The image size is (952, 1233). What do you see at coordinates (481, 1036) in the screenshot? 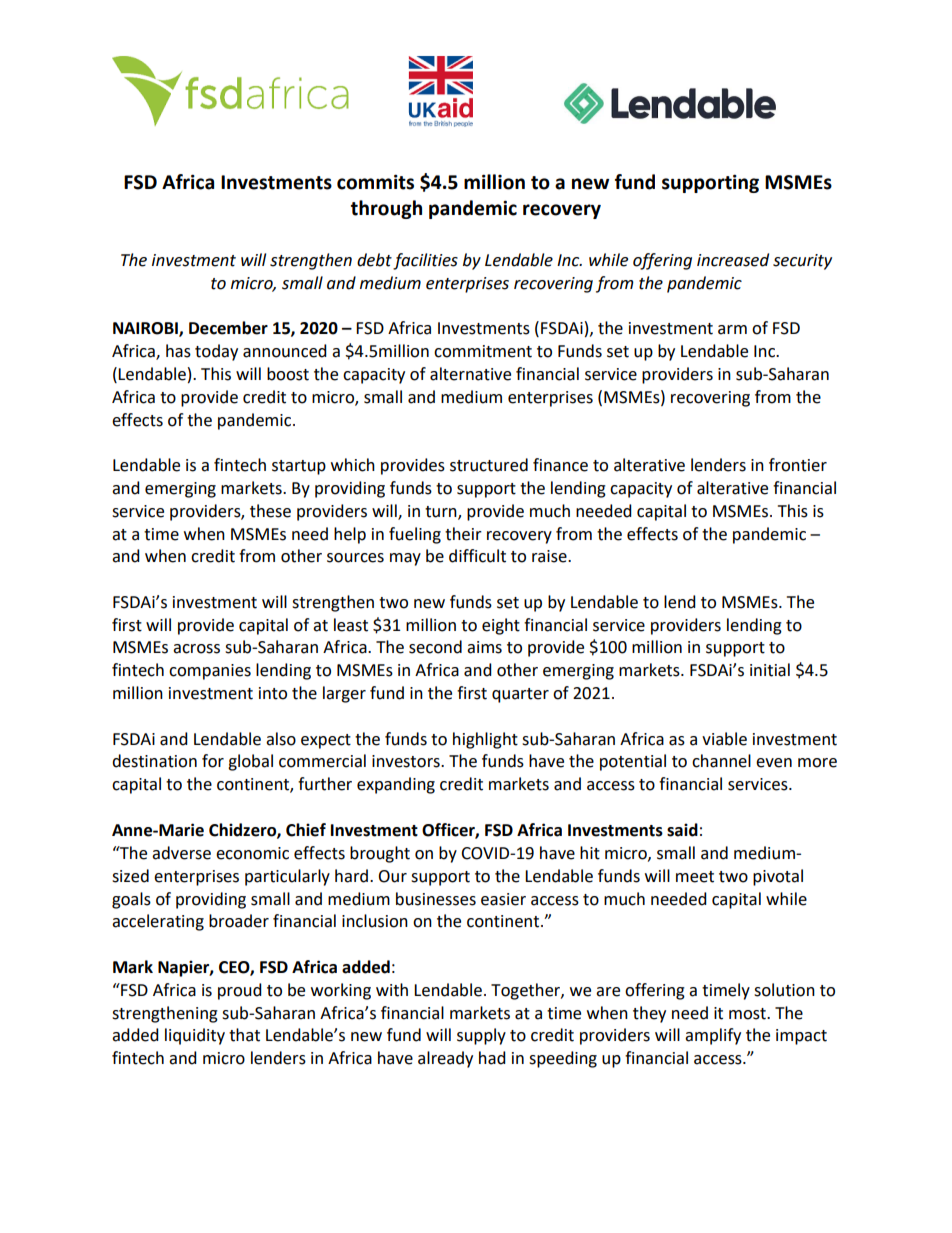
I see `supply` at bounding box center [481, 1036].
